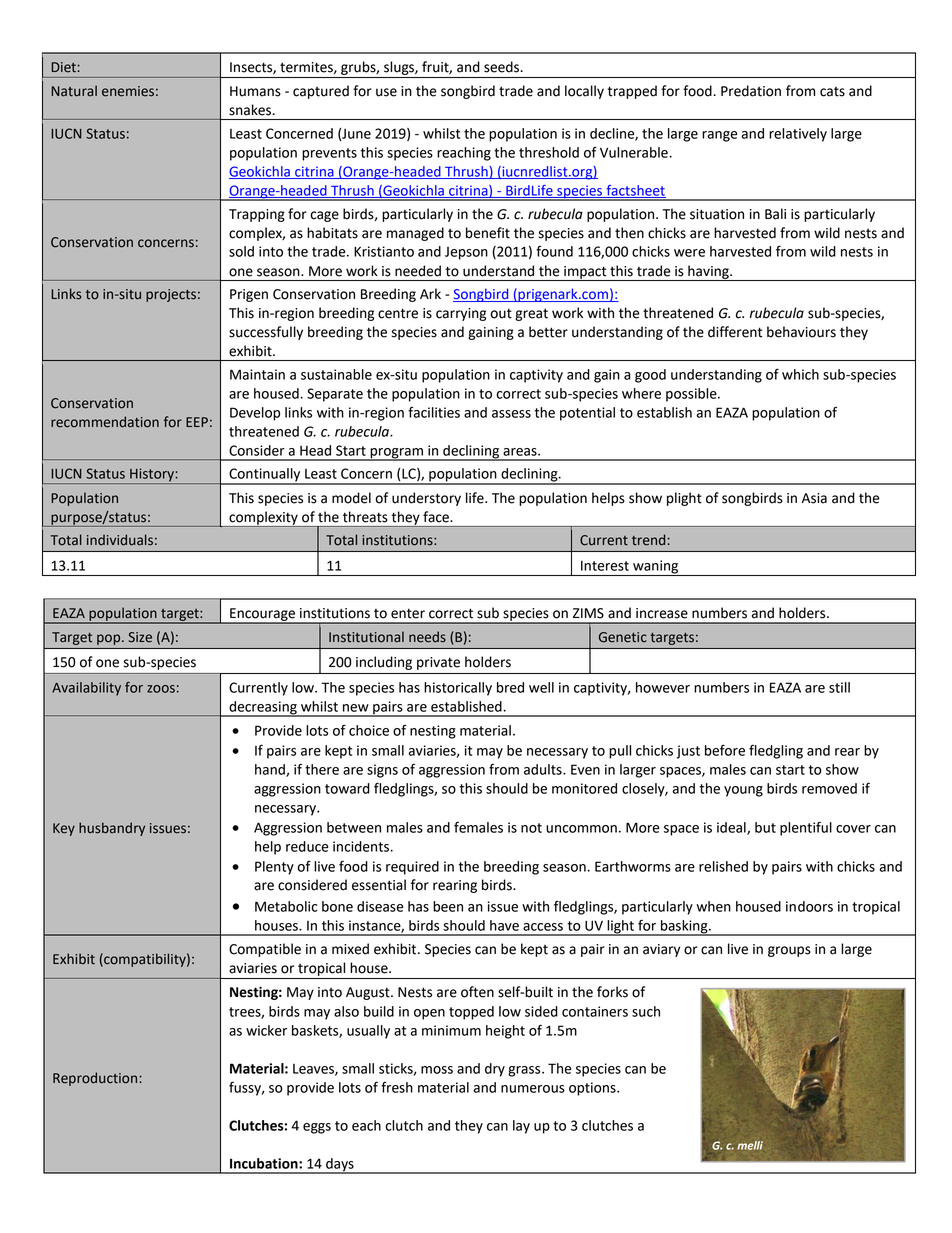 Image resolution: width=952 pixels, height=1233 pixels. I want to click on Predation, so click(751, 91).
